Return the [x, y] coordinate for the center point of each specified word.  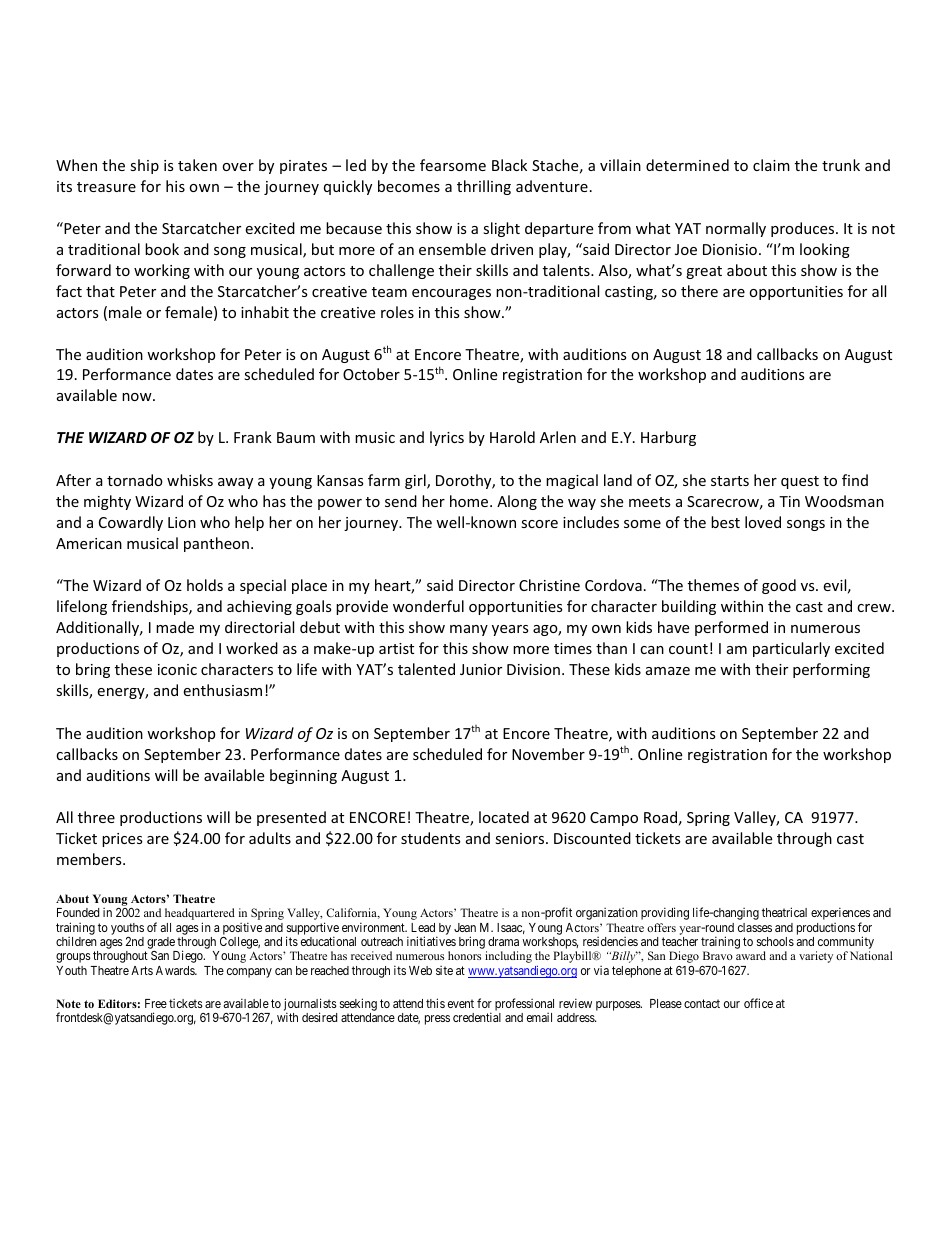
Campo [614, 819]
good [779, 586]
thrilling [484, 187]
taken [197, 165]
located [504, 817]
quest [800, 482]
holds [205, 585]
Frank [253, 437]
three [96, 817]
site [444, 970]
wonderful [428, 606]
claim [771, 165]
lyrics [447, 438]
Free [156, 1003]
